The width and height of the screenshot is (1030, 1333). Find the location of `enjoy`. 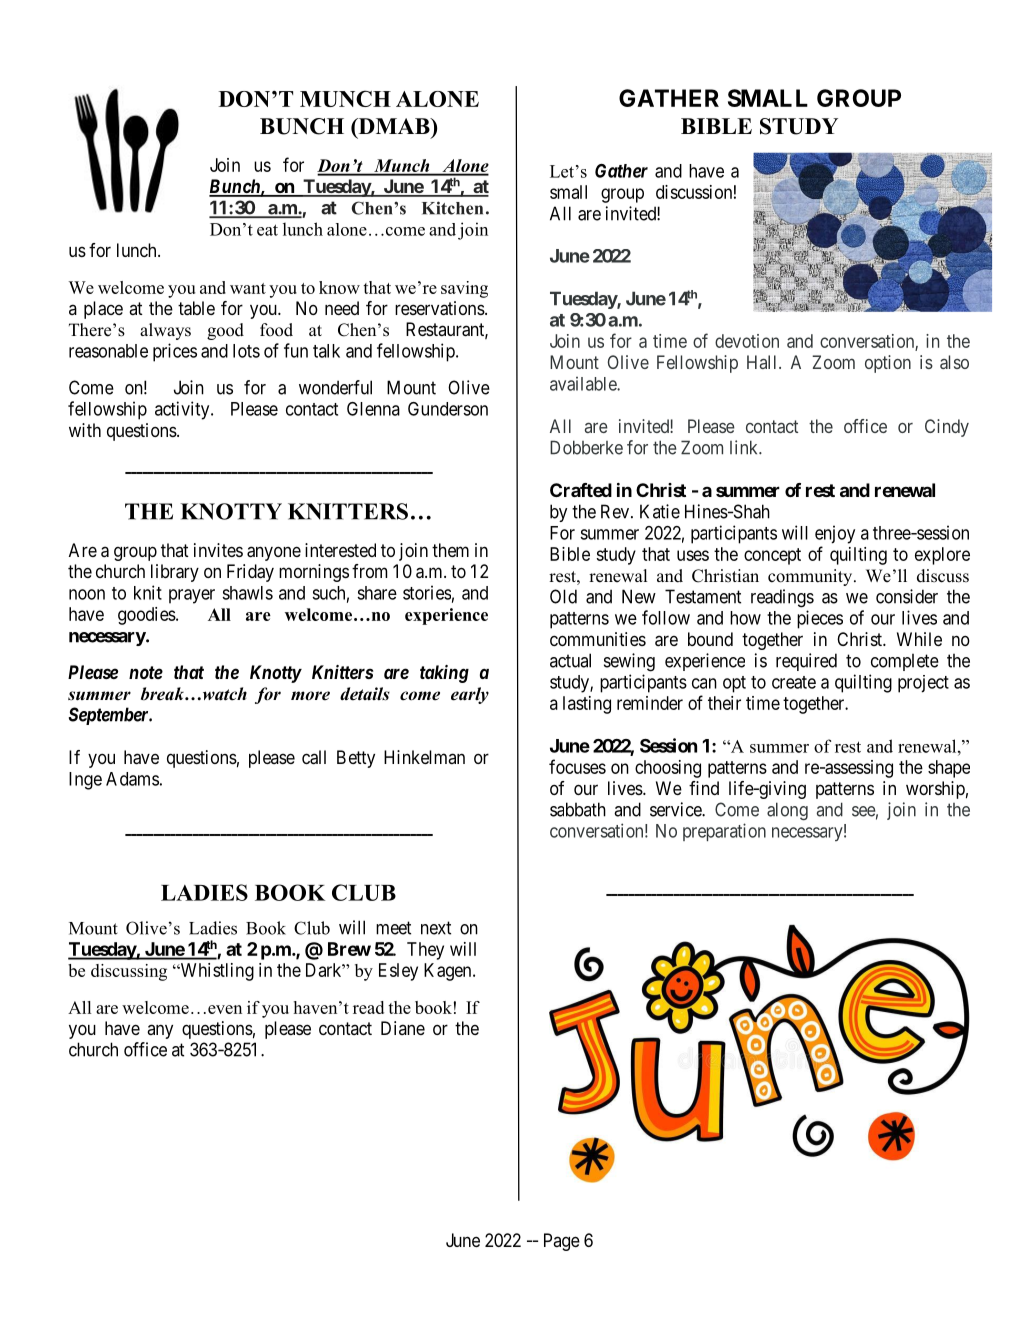

enjoy is located at coordinates (835, 534).
